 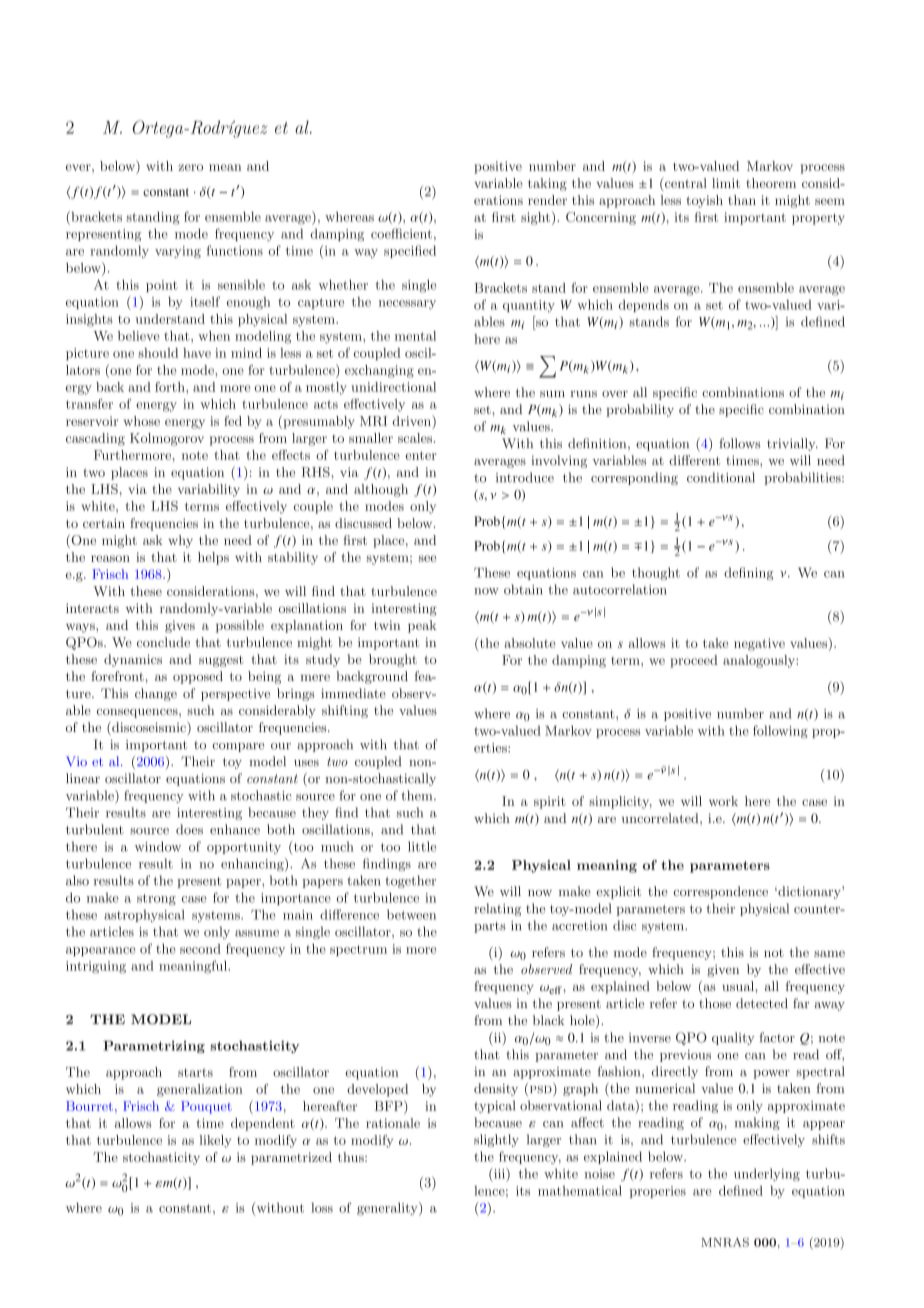 What do you see at coordinates (547, 184) in the screenshot?
I see `taking` at bounding box center [547, 184].
